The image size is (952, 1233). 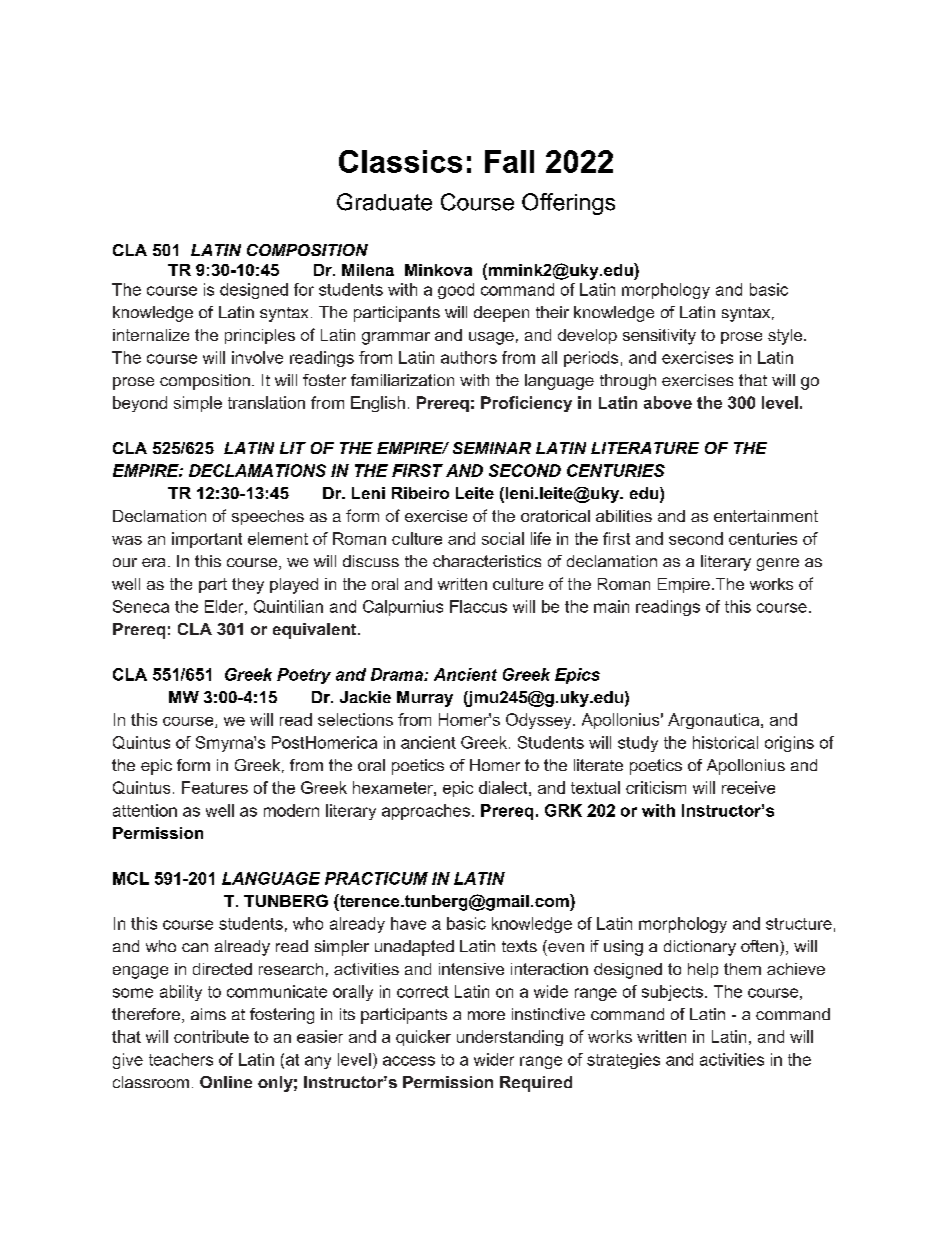 What do you see at coordinates (181, 1059) in the screenshot?
I see `teachers` at bounding box center [181, 1059].
